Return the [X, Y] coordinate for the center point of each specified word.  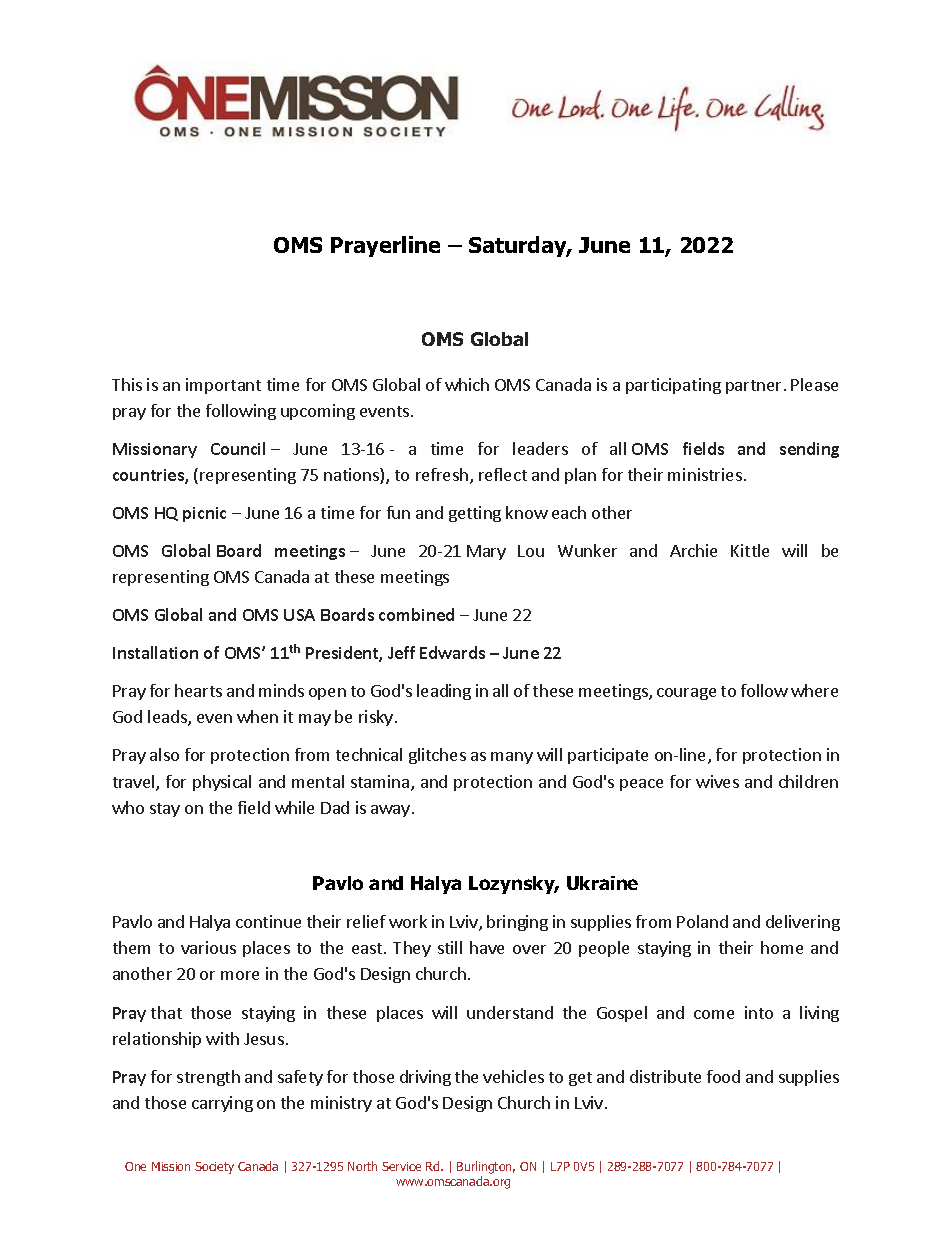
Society [214, 1168]
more [240, 975]
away [390, 811]
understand [510, 1012]
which [467, 384]
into [759, 1012]
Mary [486, 552]
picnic [204, 514]
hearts [198, 690]
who [128, 807]
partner [753, 387]
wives [717, 781]
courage [686, 694]
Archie [693, 550]
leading [444, 692]
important [223, 386]
